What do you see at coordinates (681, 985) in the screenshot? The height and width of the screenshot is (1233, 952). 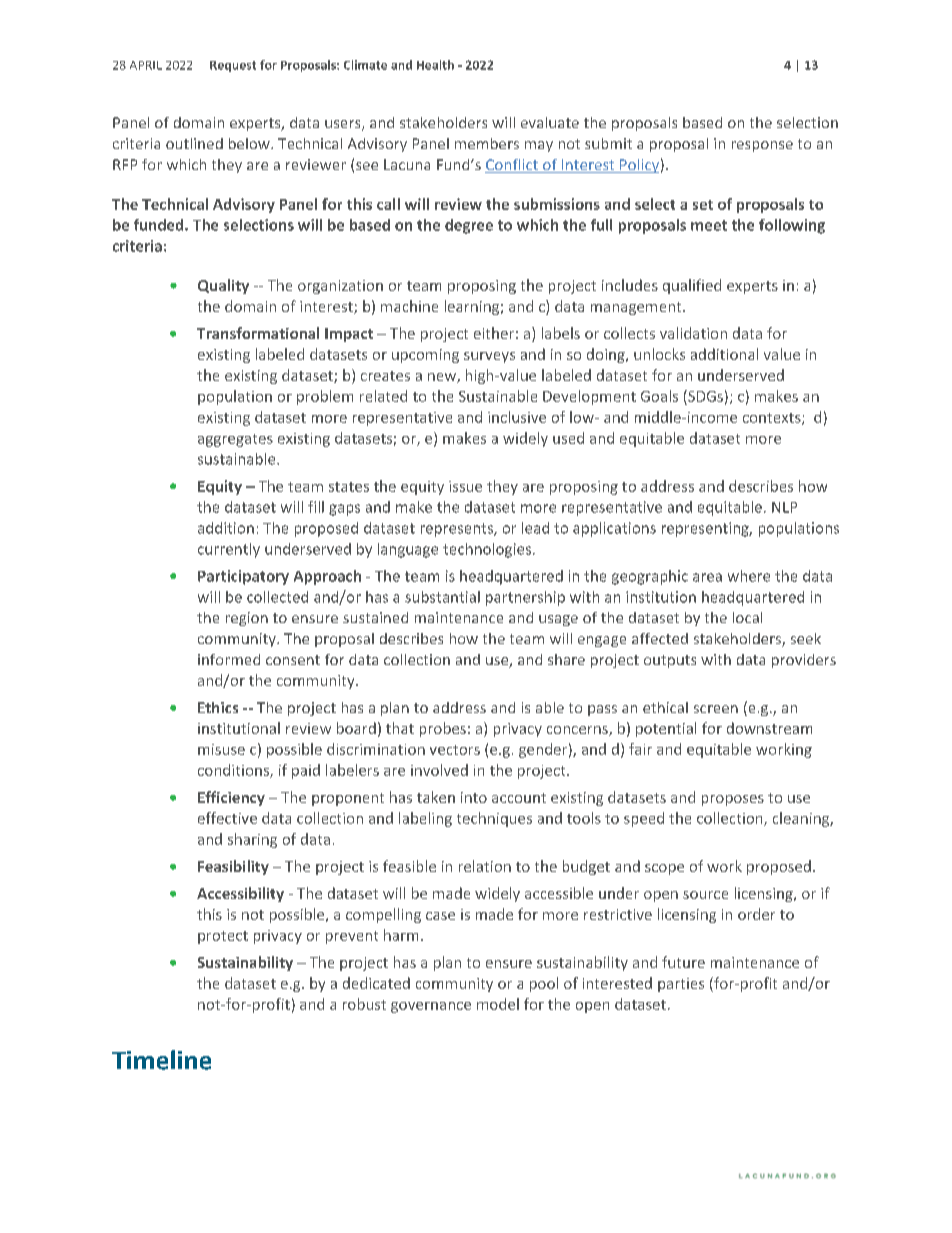 I see `parties` at bounding box center [681, 985].
